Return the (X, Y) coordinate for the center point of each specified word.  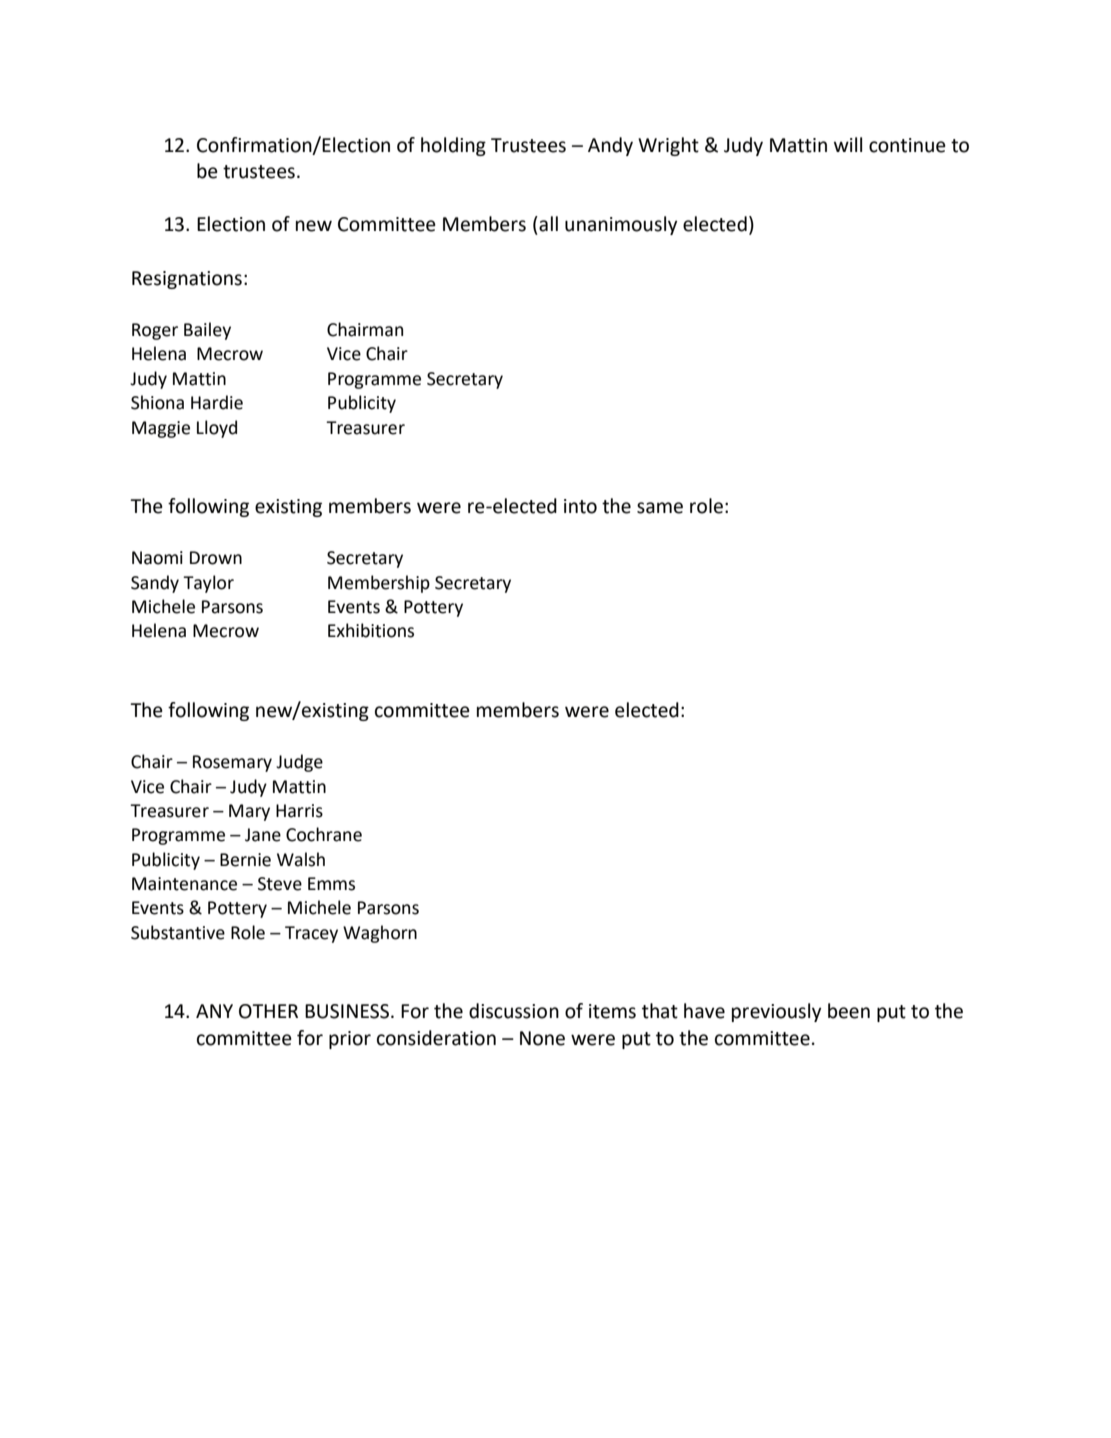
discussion (514, 1011)
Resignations (187, 280)
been (849, 1011)
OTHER (268, 1011)
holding (453, 146)
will (848, 144)
